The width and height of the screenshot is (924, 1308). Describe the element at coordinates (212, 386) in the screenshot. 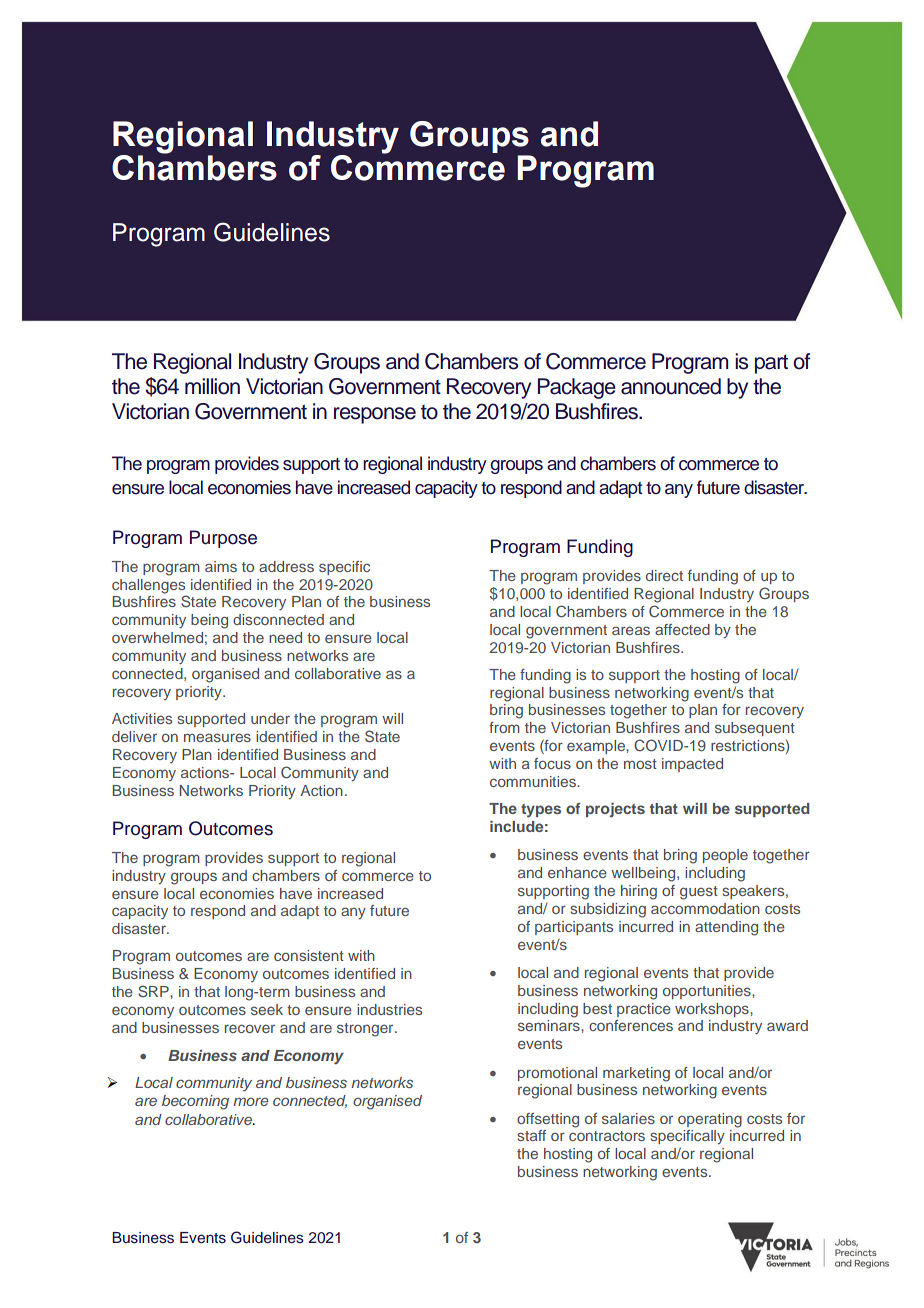

I see `million` at that location.
